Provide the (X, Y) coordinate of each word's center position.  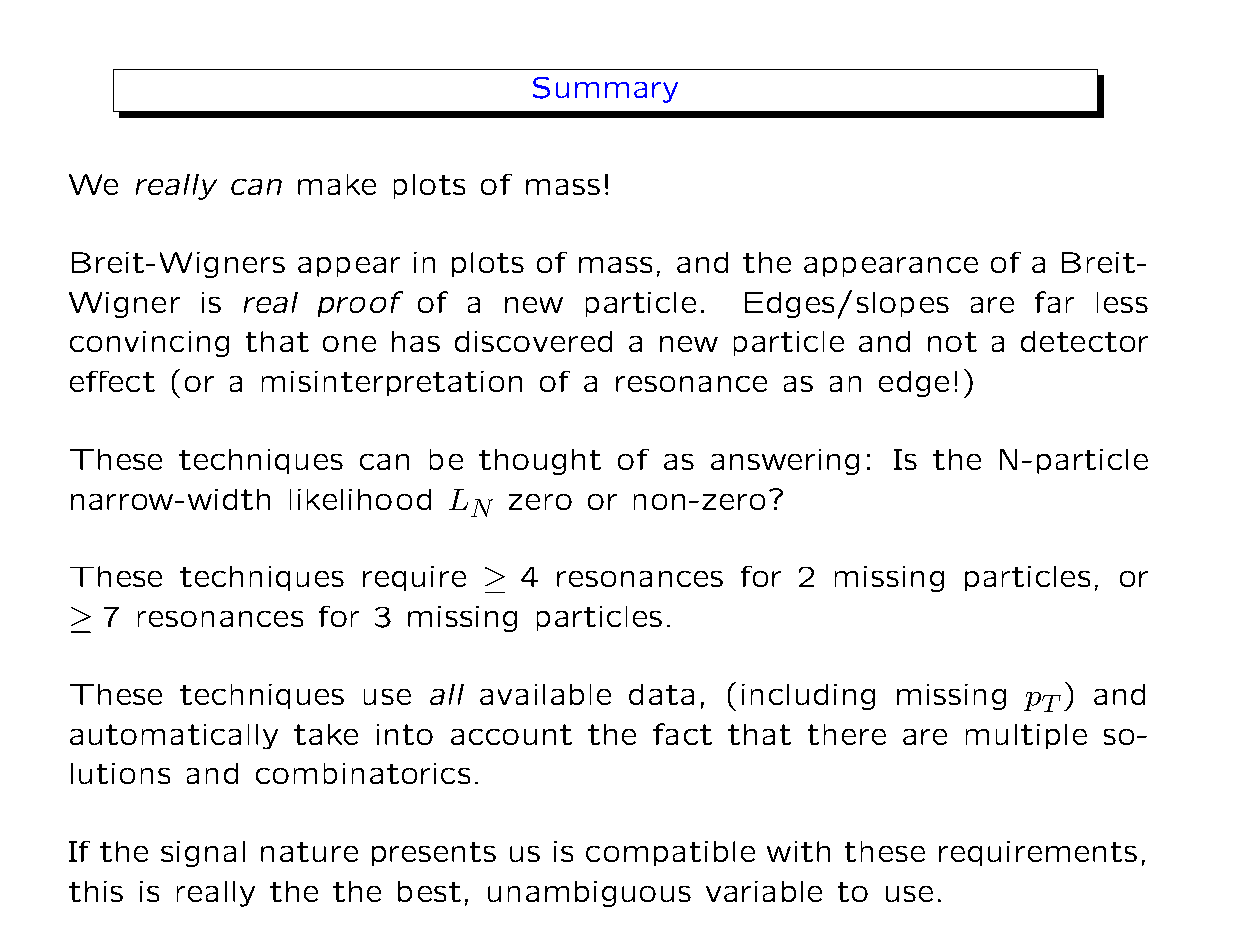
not (952, 342)
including (808, 697)
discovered (533, 341)
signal (203, 854)
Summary (605, 90)
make (337, 184)
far (1054, 302)
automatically (174, 736)
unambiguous (589, 894)
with (798, 851)
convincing (149, 344)
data (661, 694)
